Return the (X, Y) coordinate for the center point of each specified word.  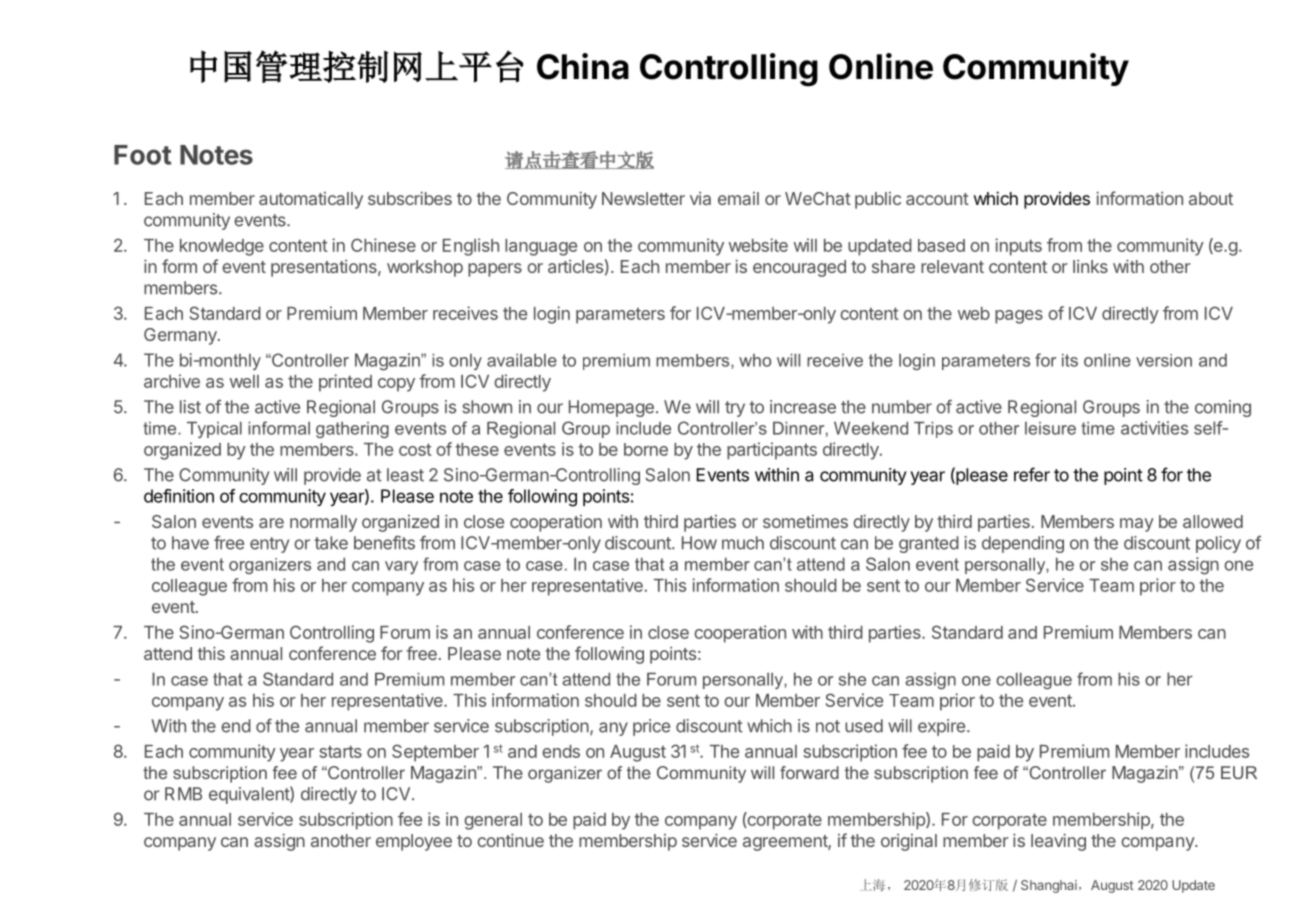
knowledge (222, 247)
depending (1023, 544)
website (758, 245)
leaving (1058, 842)
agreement (786, 843)
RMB (183, 793)
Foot (142, 155)
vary (401, 567)
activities (1154, 428)
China (583, 66)
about (1211, 198)
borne (646, 449)
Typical (214, 430)
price (651, 727)
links (1090, 266)
